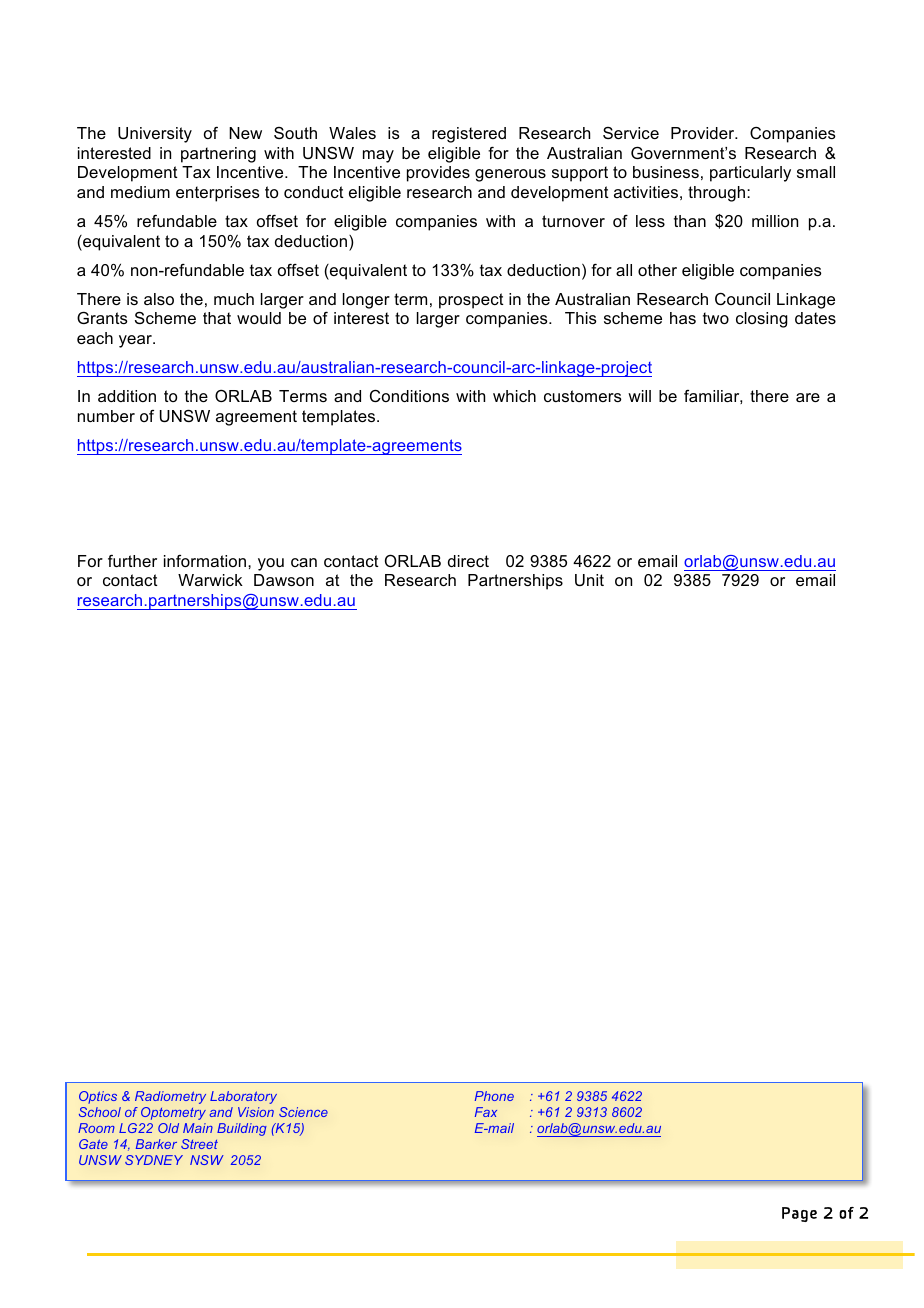 The height and width of the document is (1308, 924). Describe the element at coordinates (750, 174) in the document. I see `particularly` at that location.
